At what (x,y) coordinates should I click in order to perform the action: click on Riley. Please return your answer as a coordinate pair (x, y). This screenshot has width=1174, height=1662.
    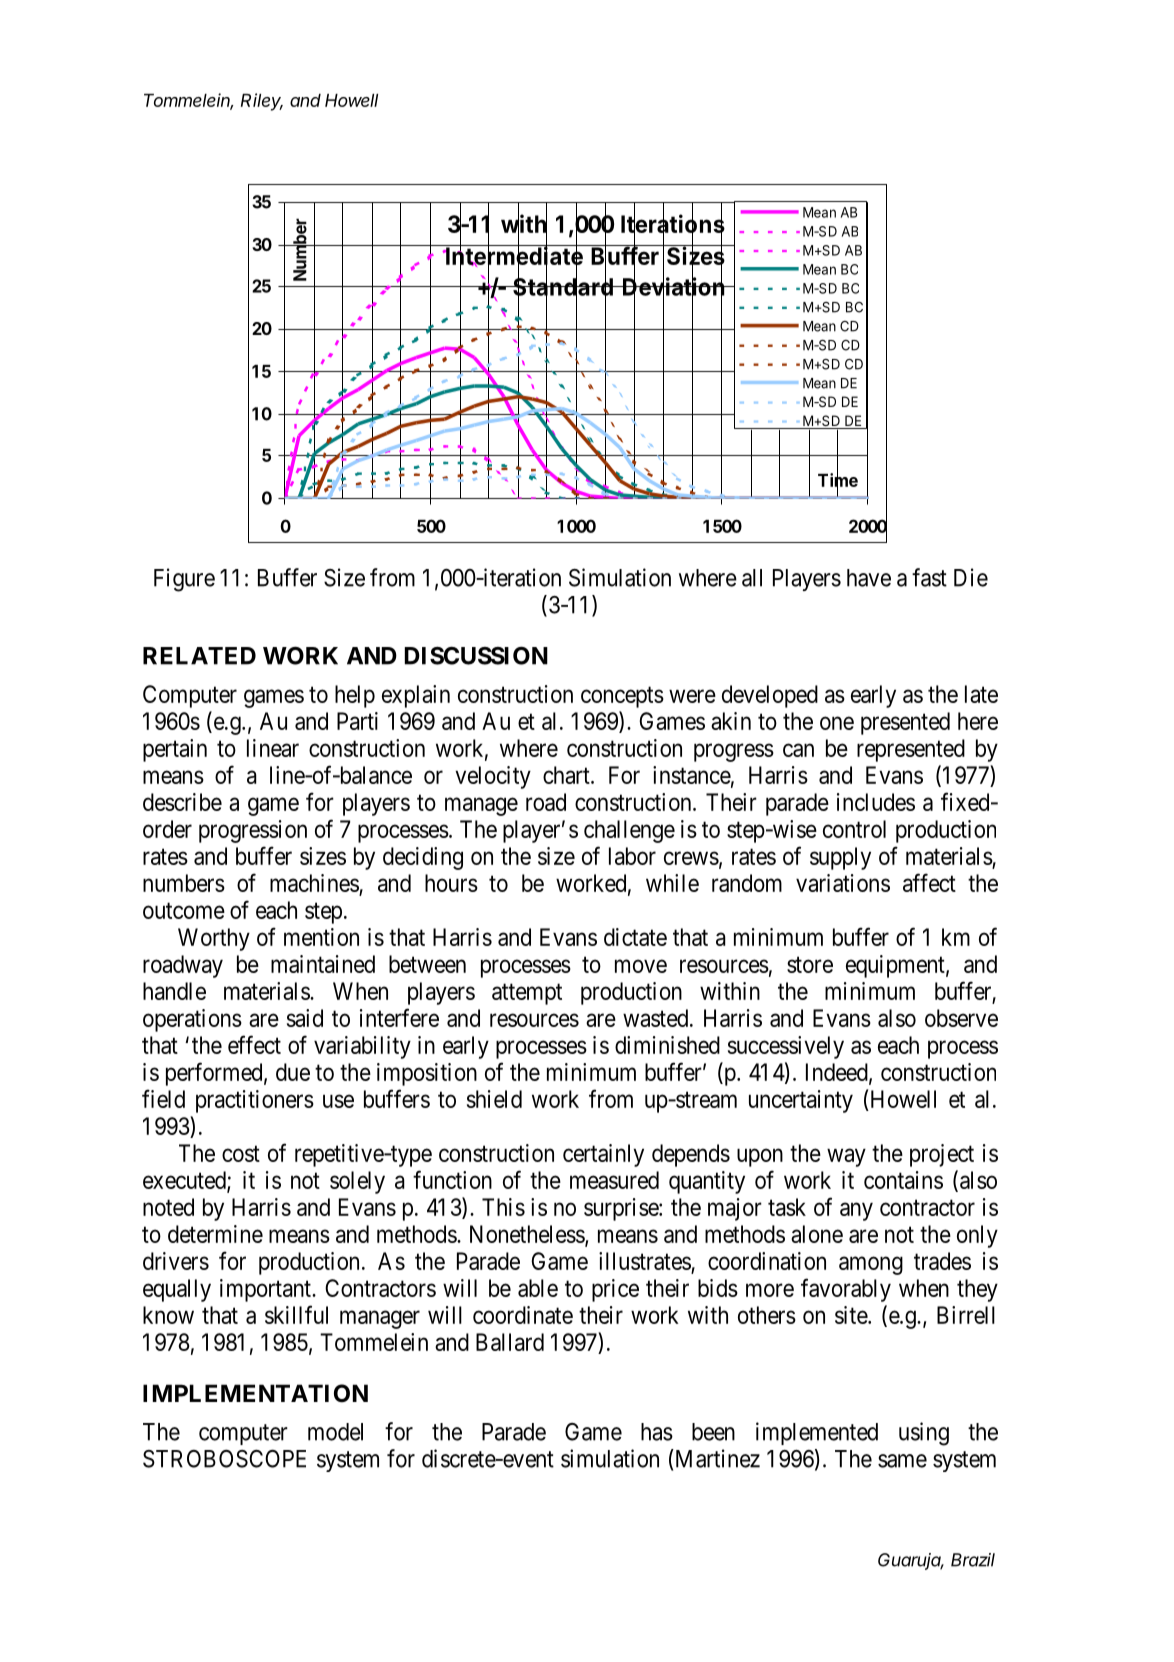
    Looking at the image, I should click on (262, 102).
